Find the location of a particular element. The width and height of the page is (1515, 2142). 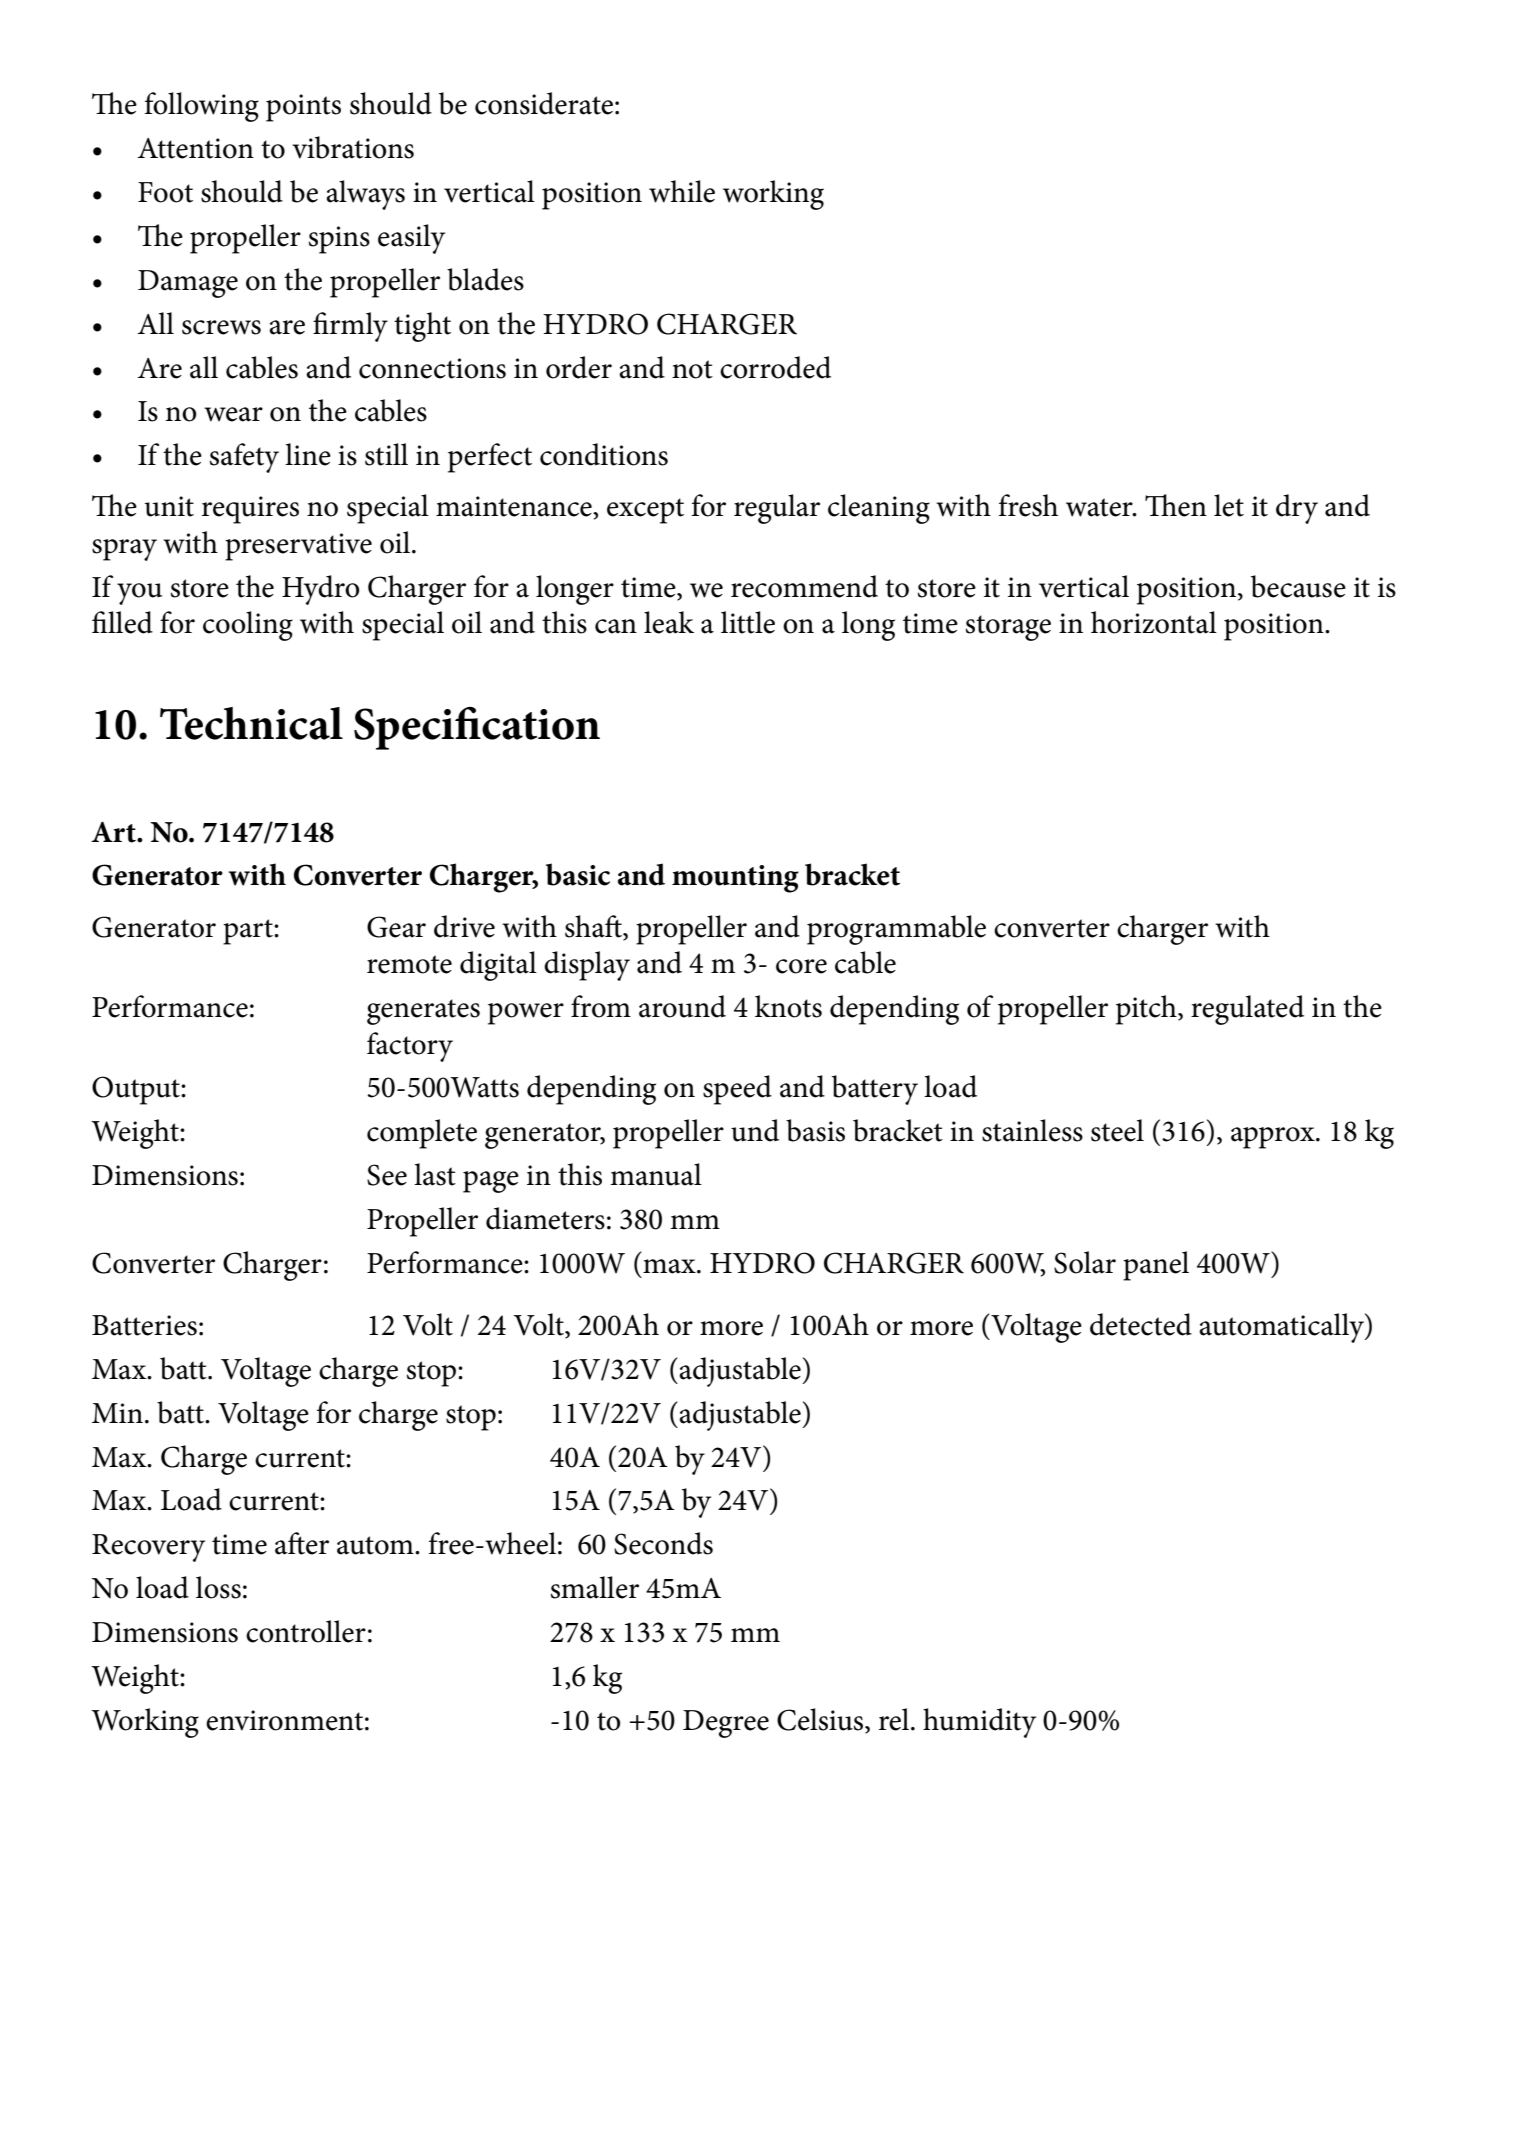

leak is located at coordinates (669, 622).
